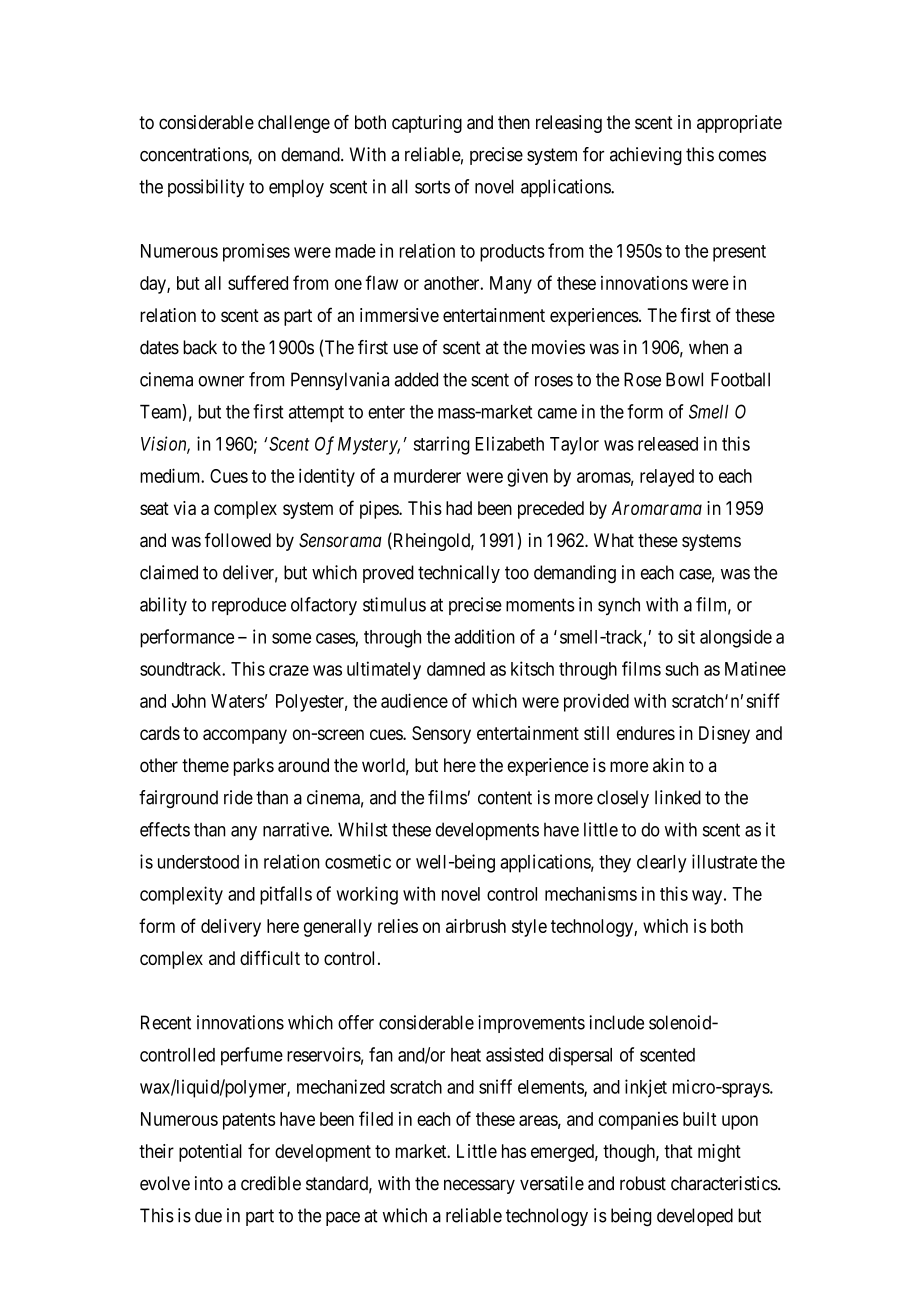 The height and width of the screenshot is (1308, 924). Describe the element at coordinates (432, 187) in the screenshot. I see `sorts` at that location.
